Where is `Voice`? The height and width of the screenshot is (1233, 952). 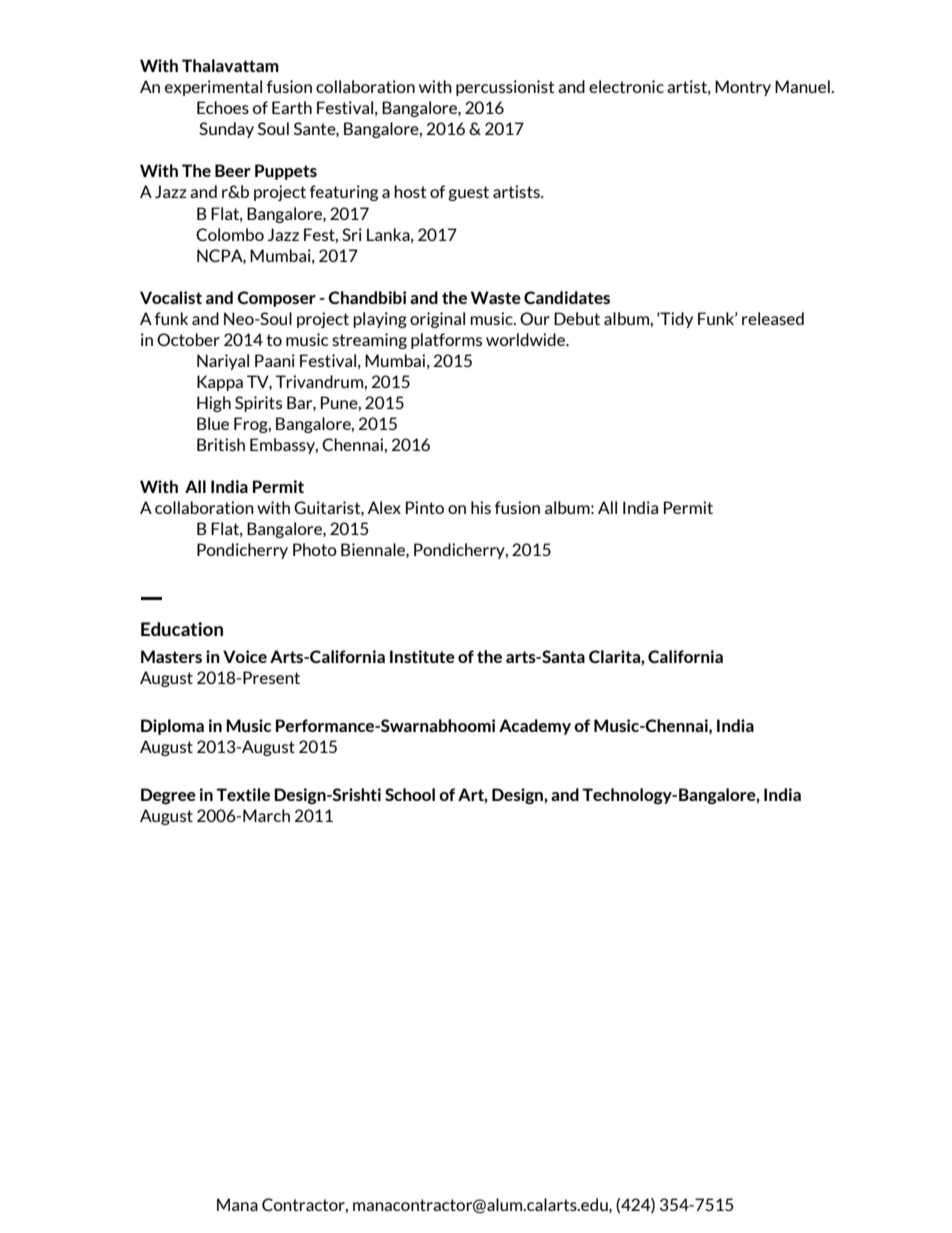 Voice is located at coordinates (245, 656).
